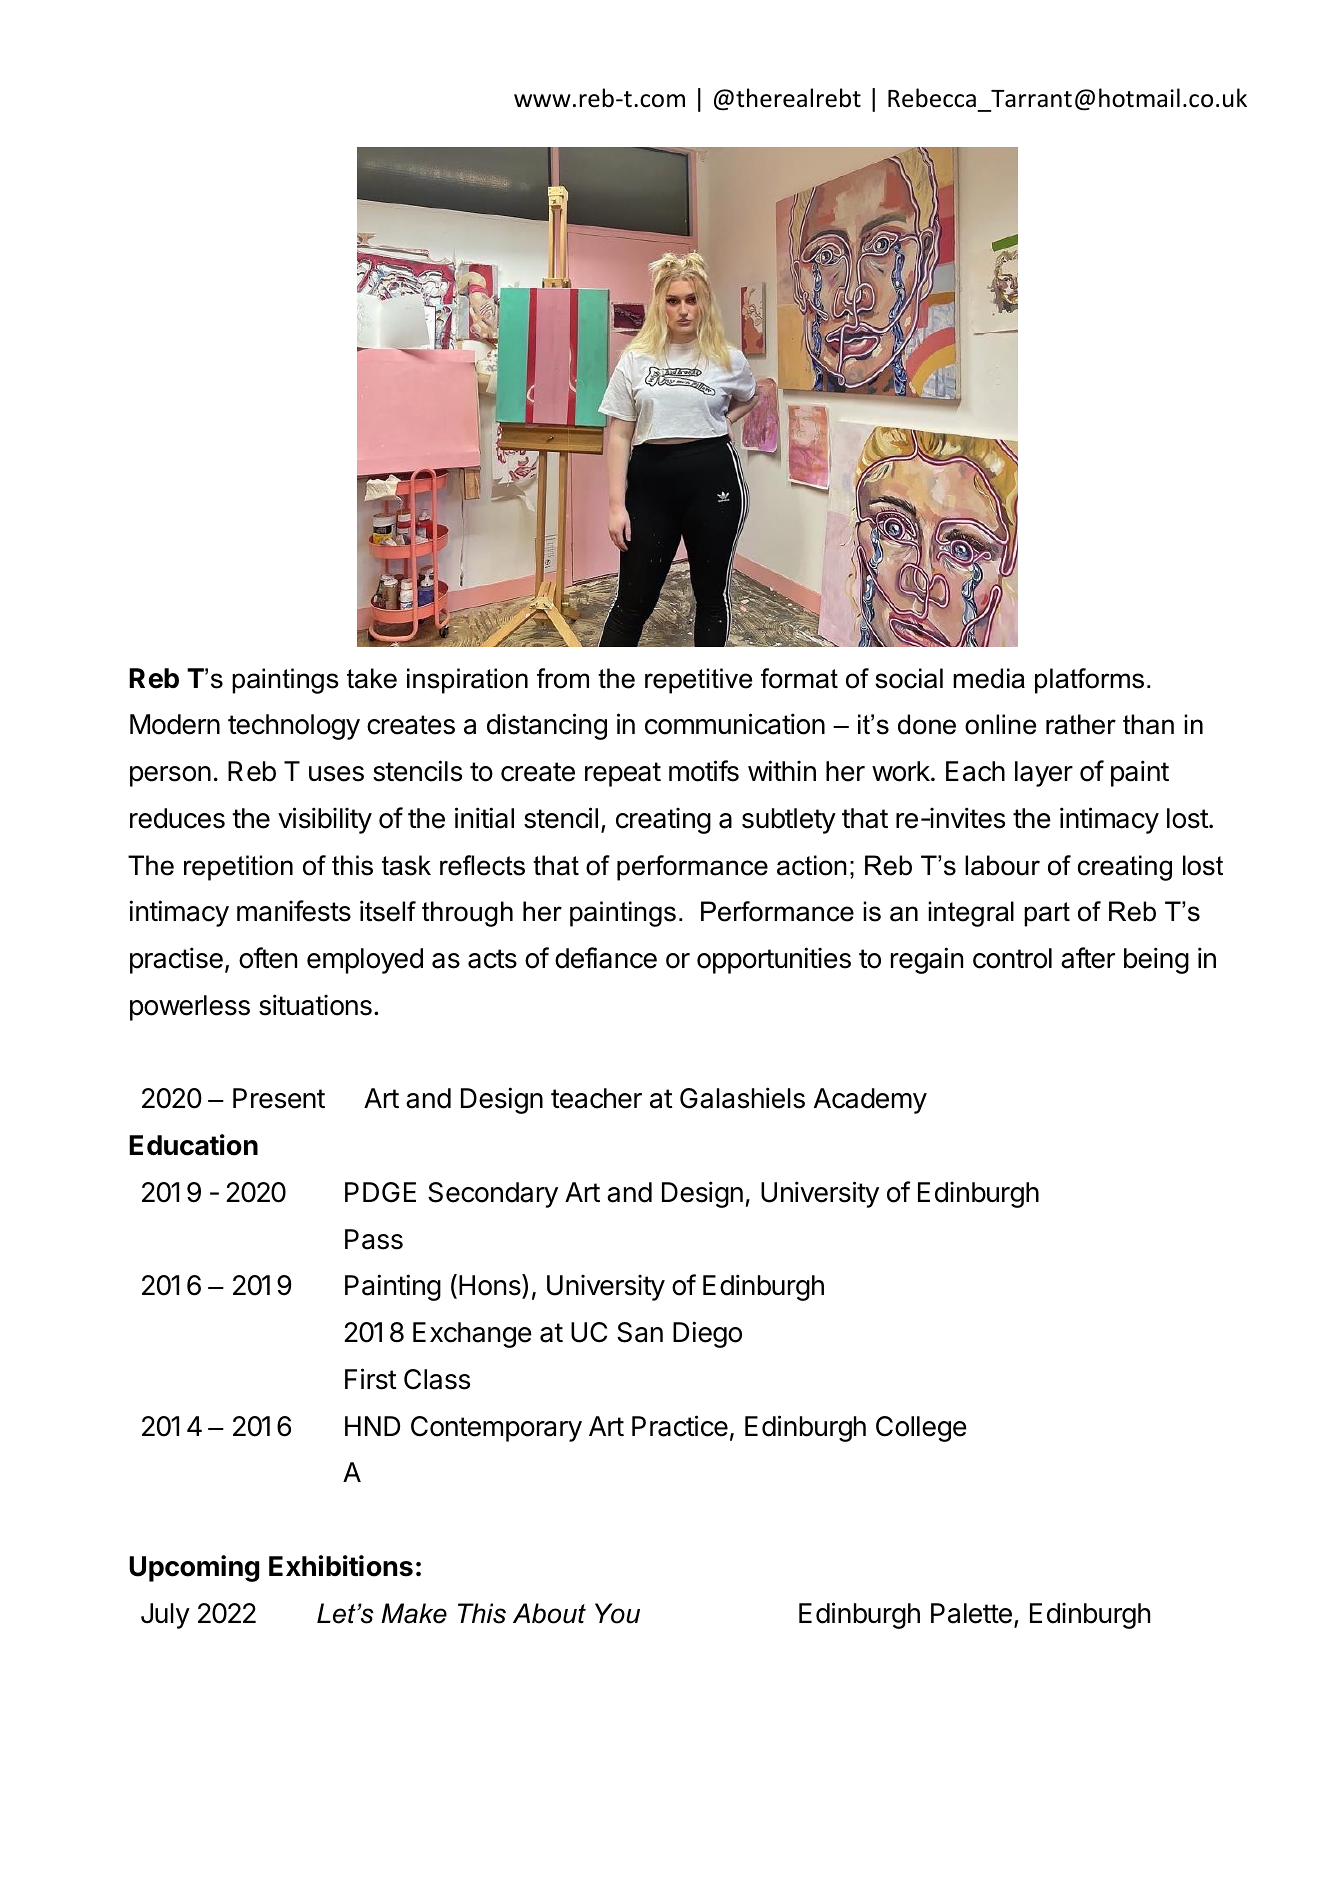 Image resolution: width=1344 pixels, height=1902 pixels. I want to click on online, so click(1000, 724).
